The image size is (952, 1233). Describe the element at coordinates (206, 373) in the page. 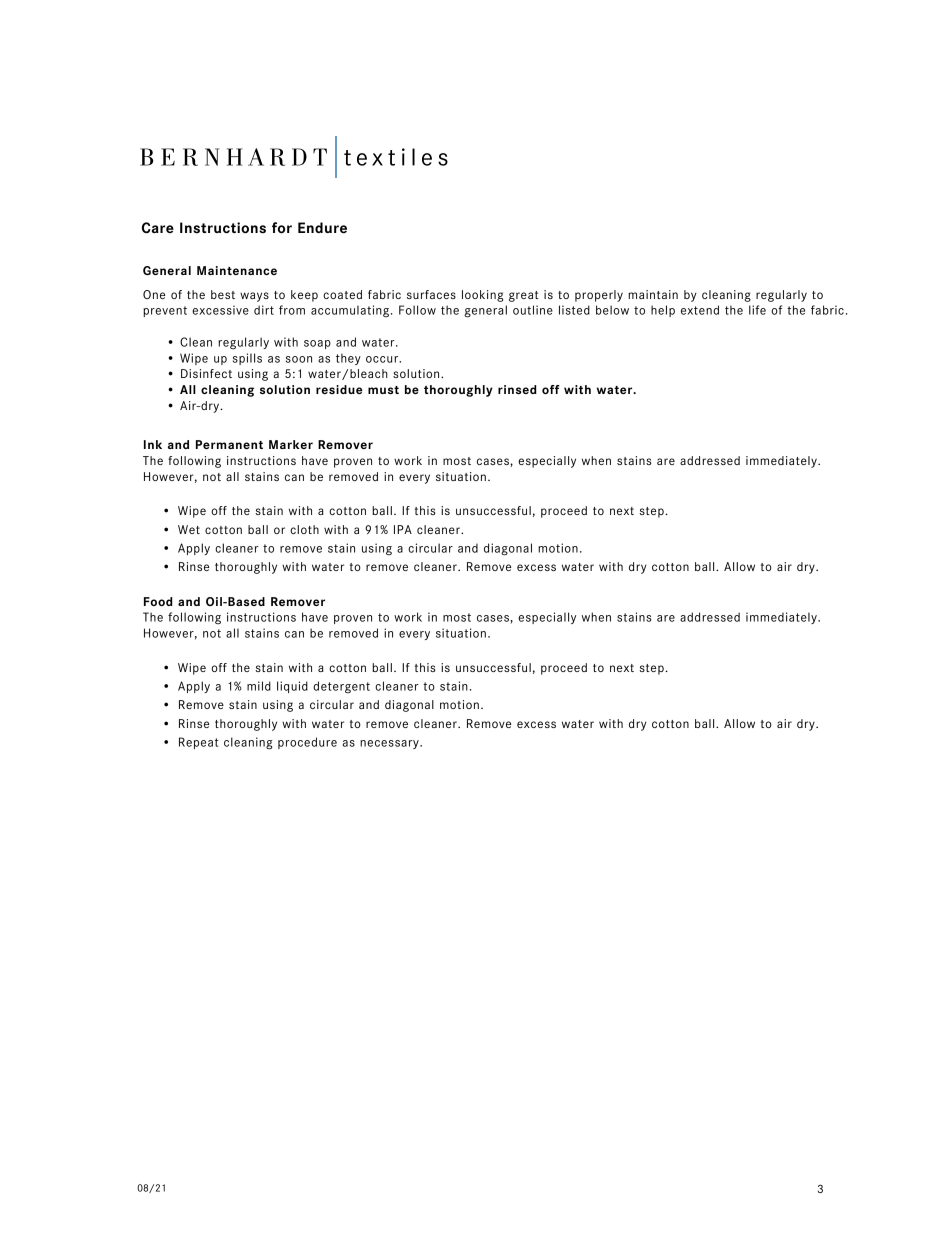

I see `Disinfect` at that location.
